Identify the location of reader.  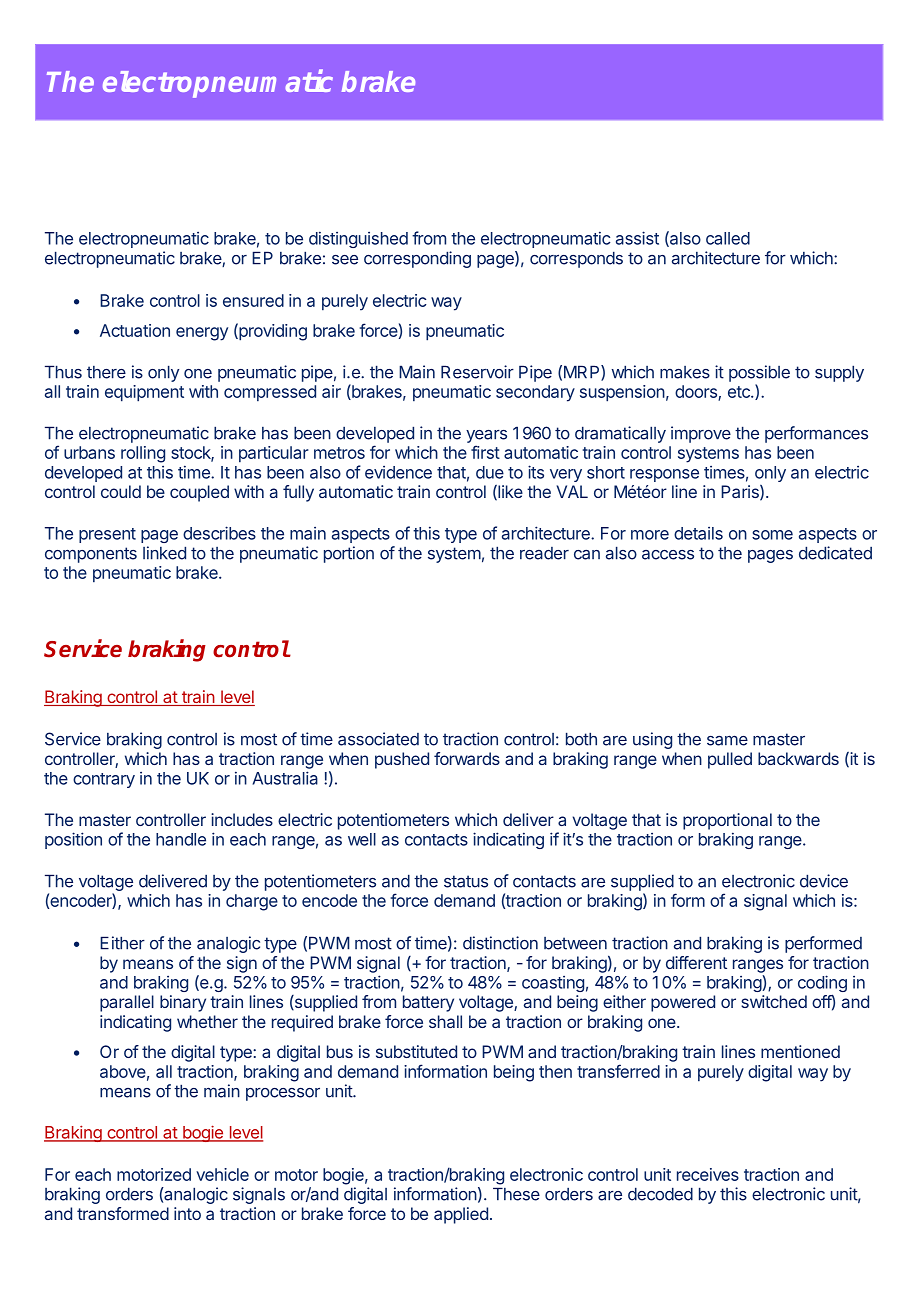
(544, 553).
